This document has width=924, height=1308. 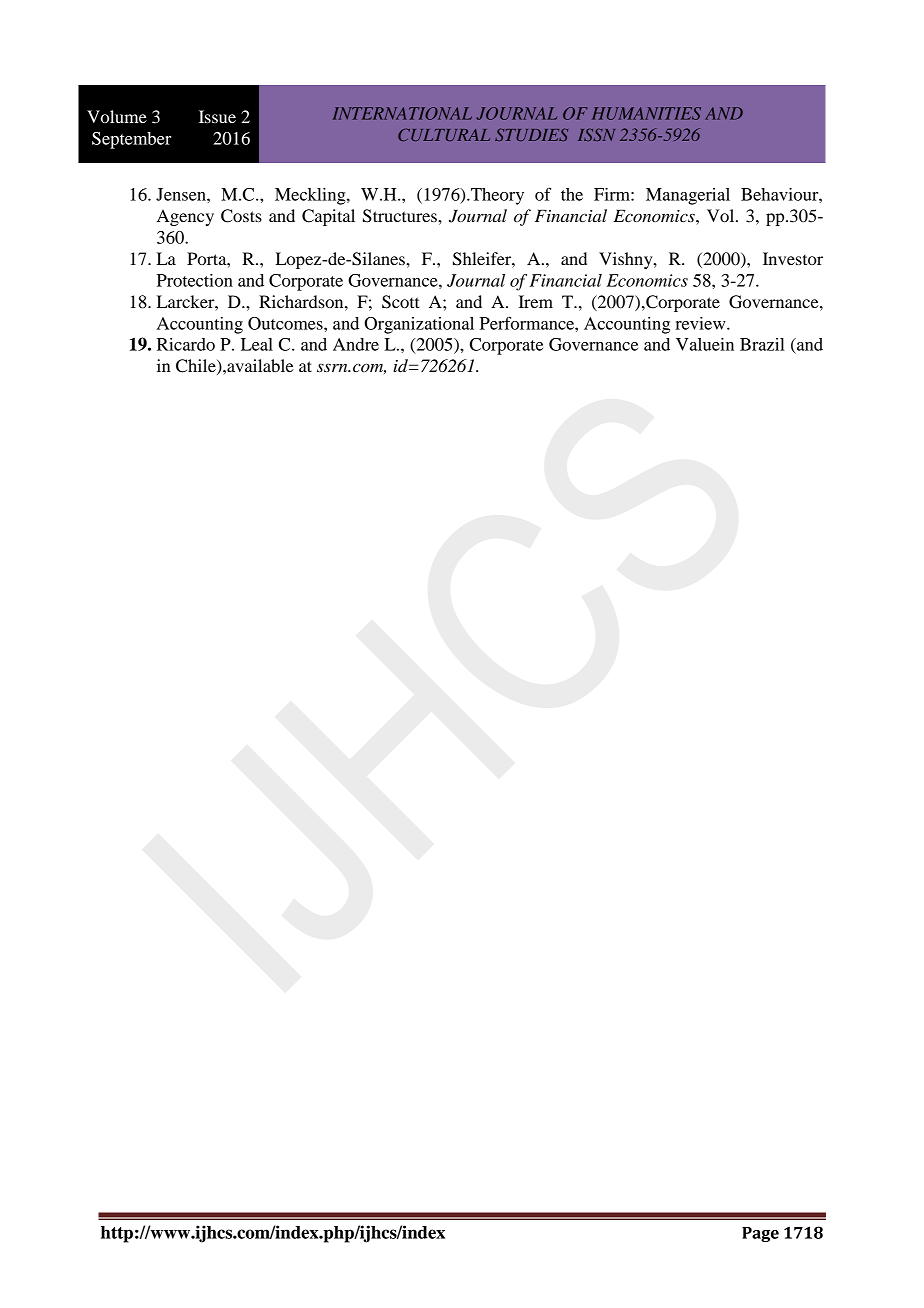 What do you see at coordinates (186, 344) in the document?
I see `Ricardo` at bounding box center [186, 344].
